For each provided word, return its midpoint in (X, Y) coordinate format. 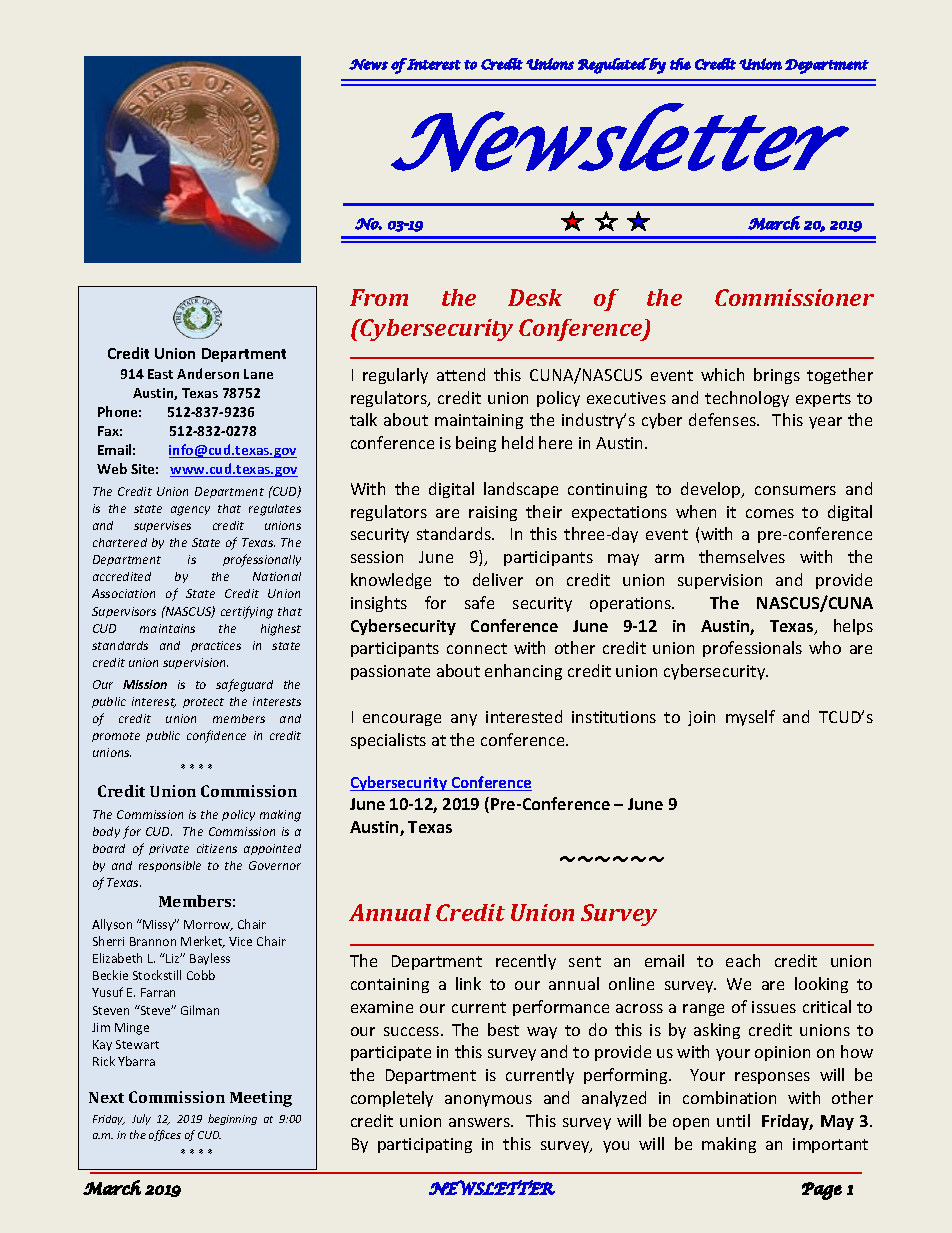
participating (425, 1145)
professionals (752, 649)
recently (526, 962)
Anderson (208, 373)
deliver (498, 579)
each (743, 960)
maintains (167, 628)
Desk (535, 297)
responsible (170, 866)
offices (165, 1135)
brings (777, 376)
